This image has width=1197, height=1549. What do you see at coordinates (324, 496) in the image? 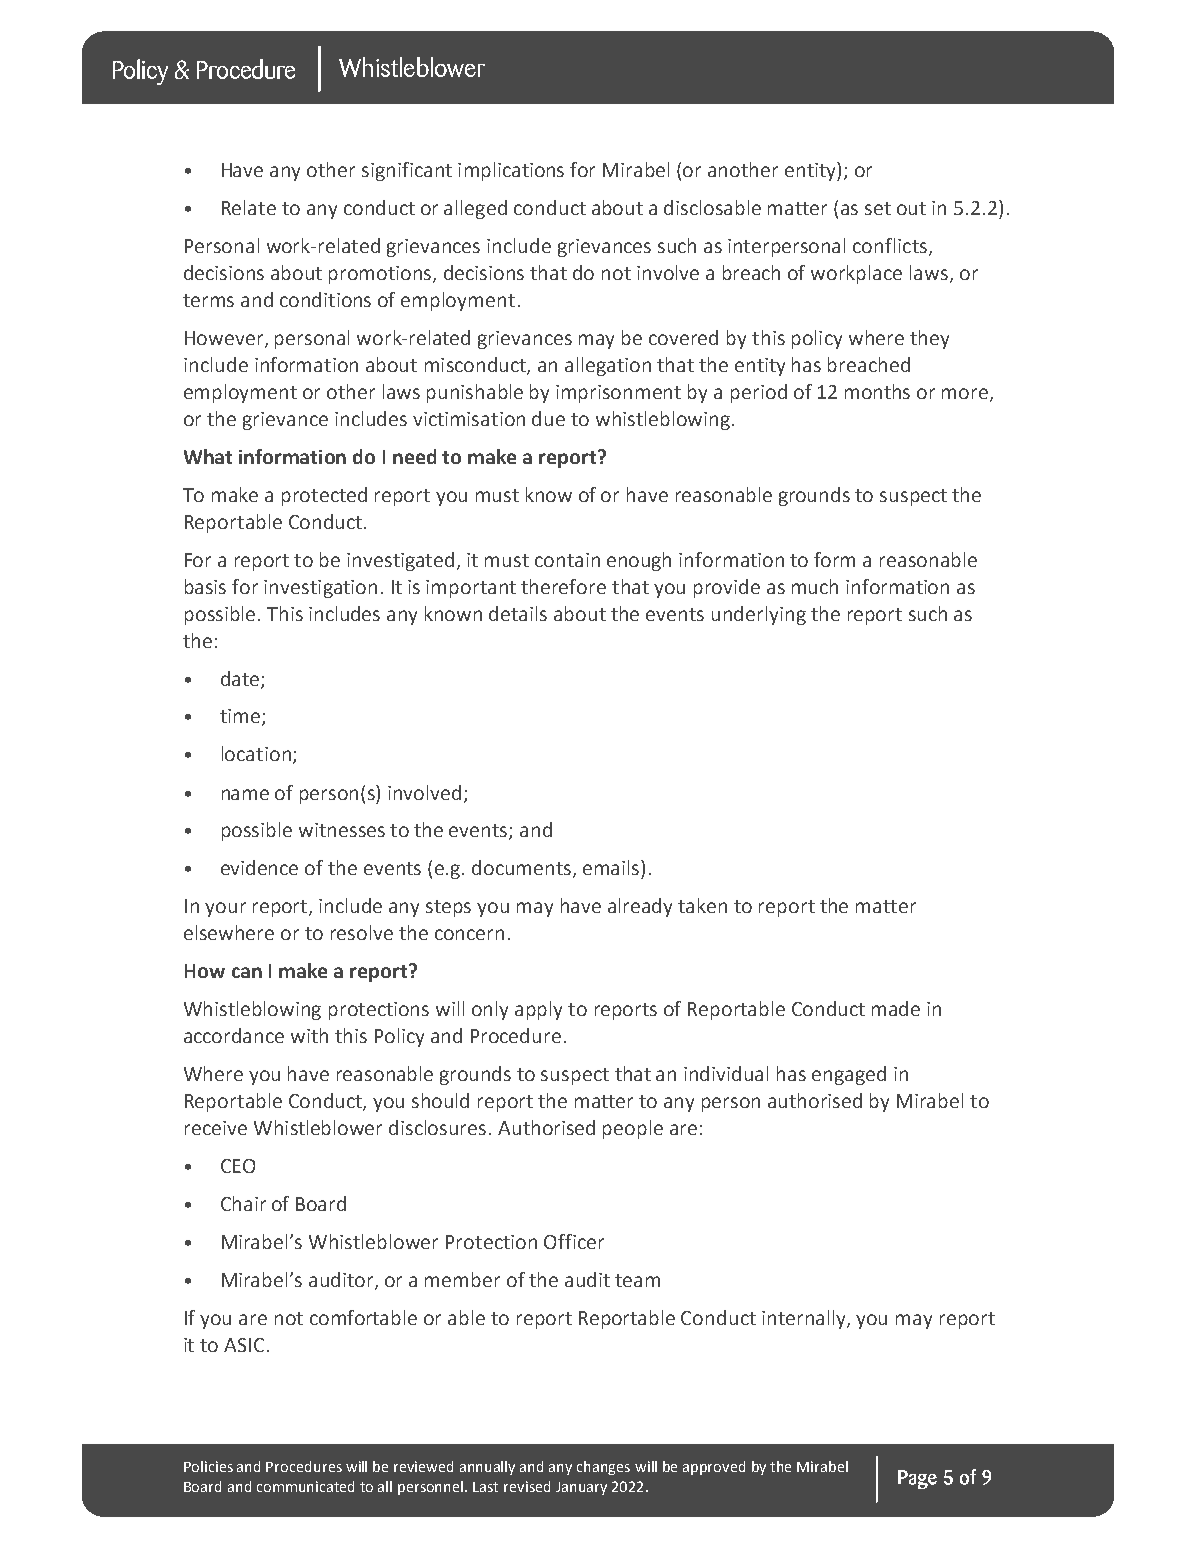
I see `protected` at bounding box center [324, 496].
